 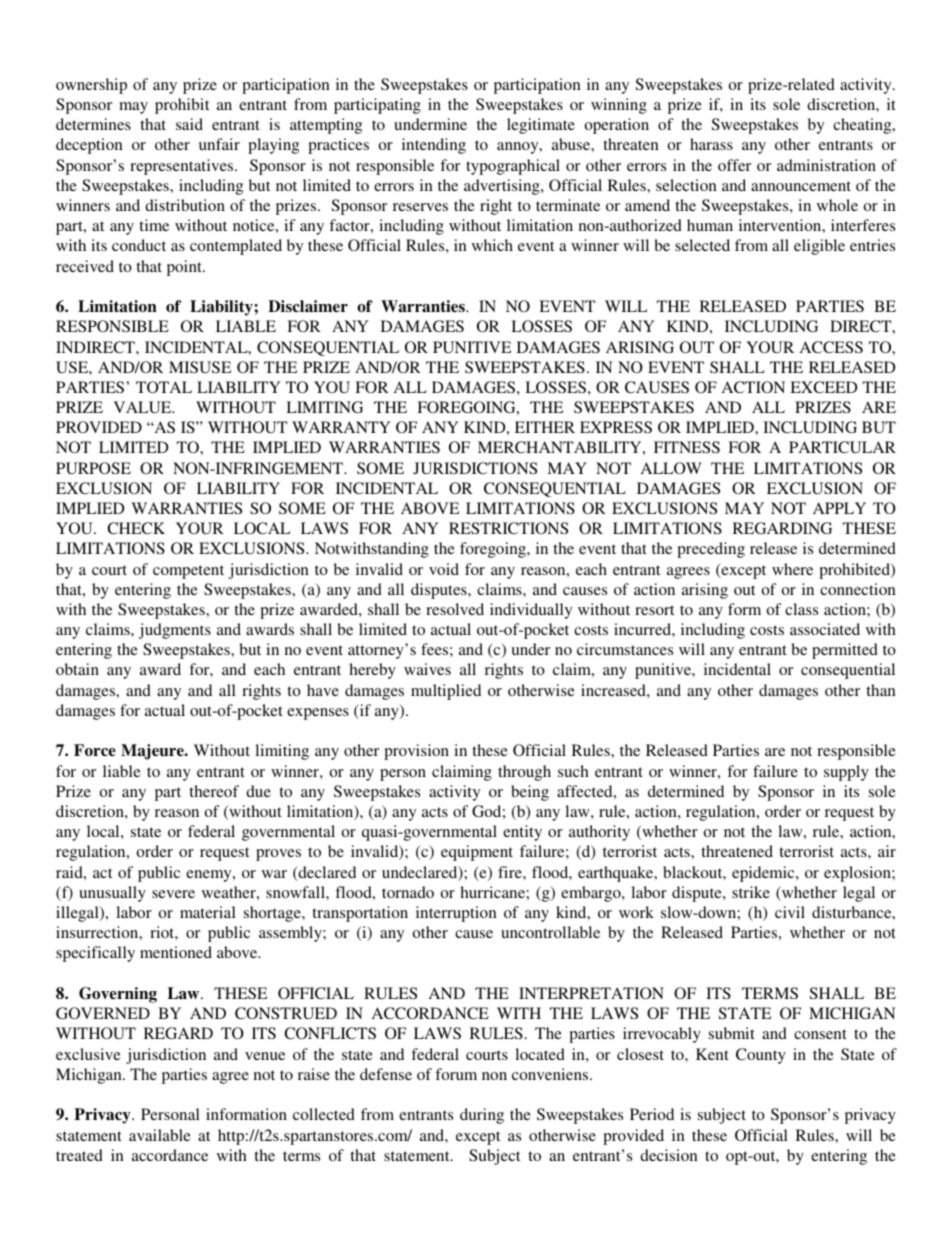 I want to click on during, so click(x=482, y=1116).
